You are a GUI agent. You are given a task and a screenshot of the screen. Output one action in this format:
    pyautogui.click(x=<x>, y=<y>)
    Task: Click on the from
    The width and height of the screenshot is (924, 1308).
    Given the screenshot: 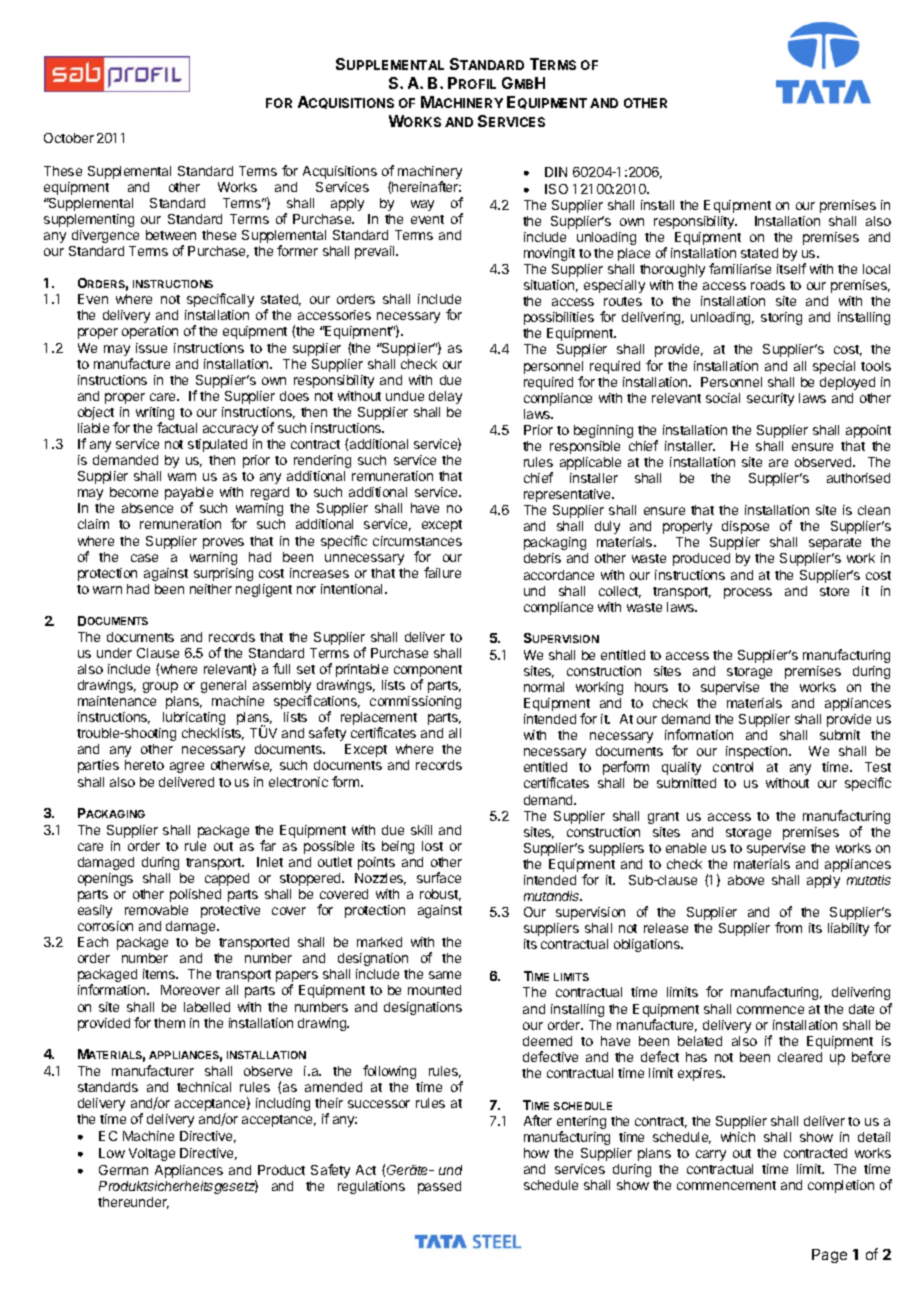 What is the action you would take?
    pyautogui.click(x=788, y=927)
